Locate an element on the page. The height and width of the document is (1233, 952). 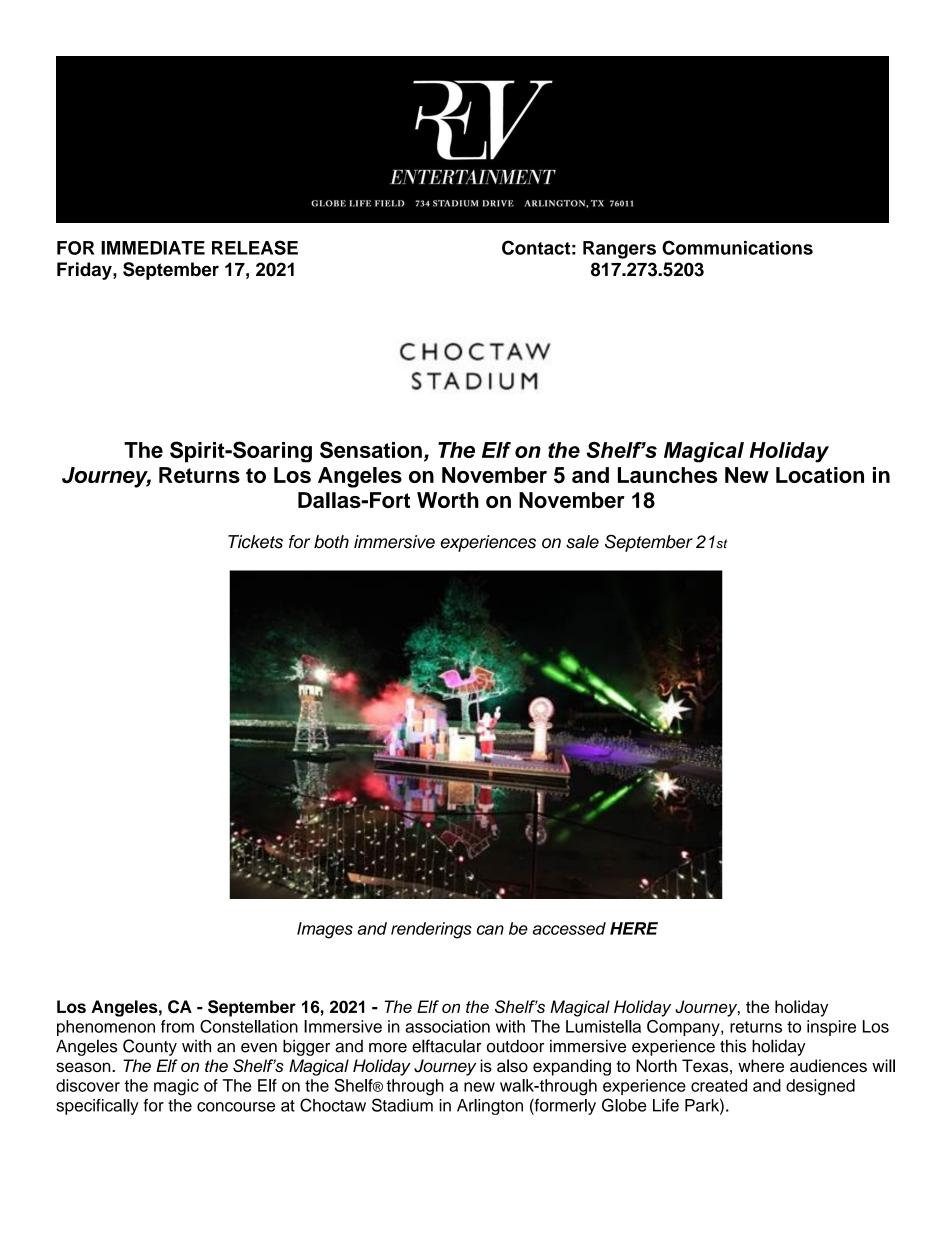
Rangers is located at coordinates (619, 250).
